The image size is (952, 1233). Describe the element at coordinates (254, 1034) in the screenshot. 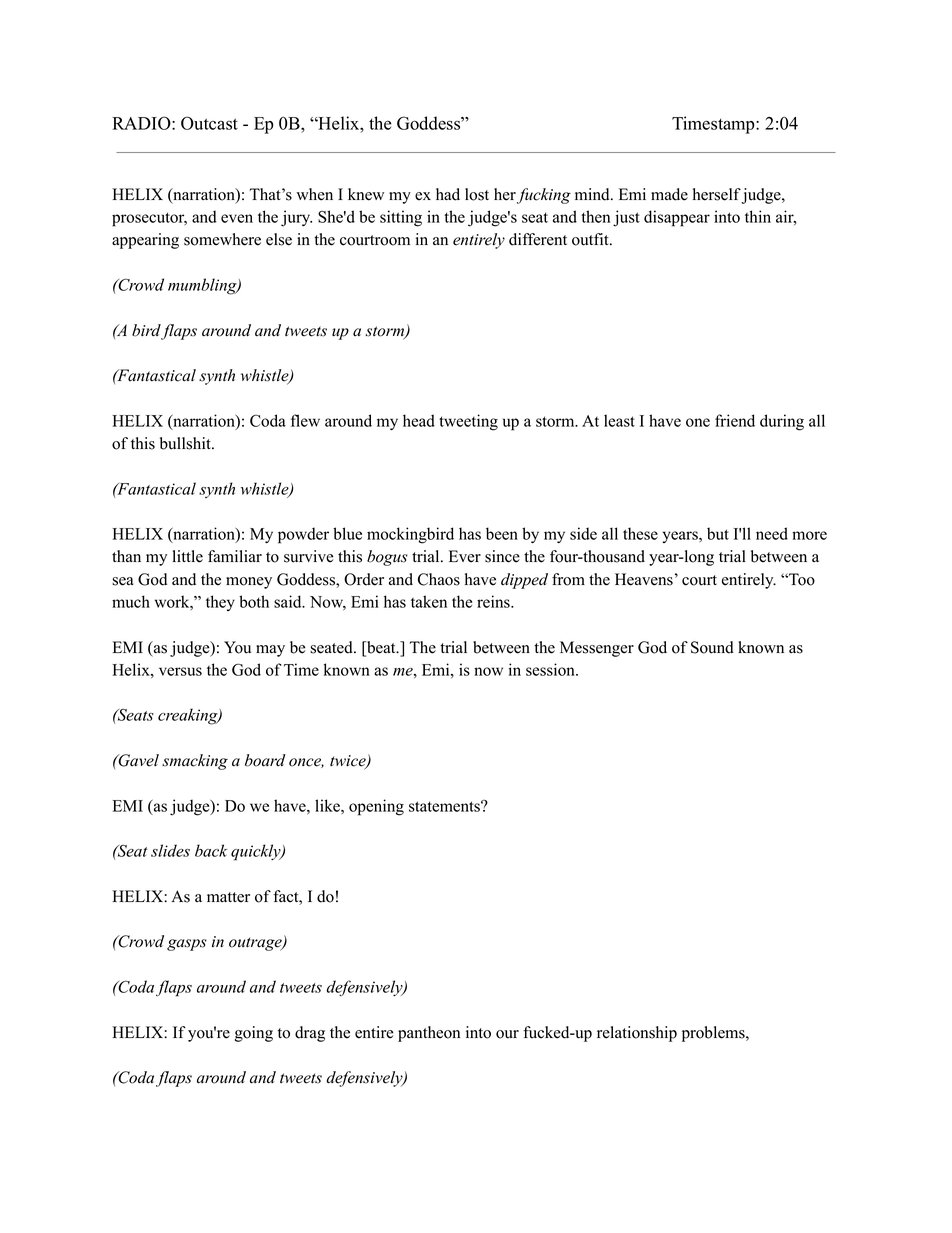

I see `going` at that location.
